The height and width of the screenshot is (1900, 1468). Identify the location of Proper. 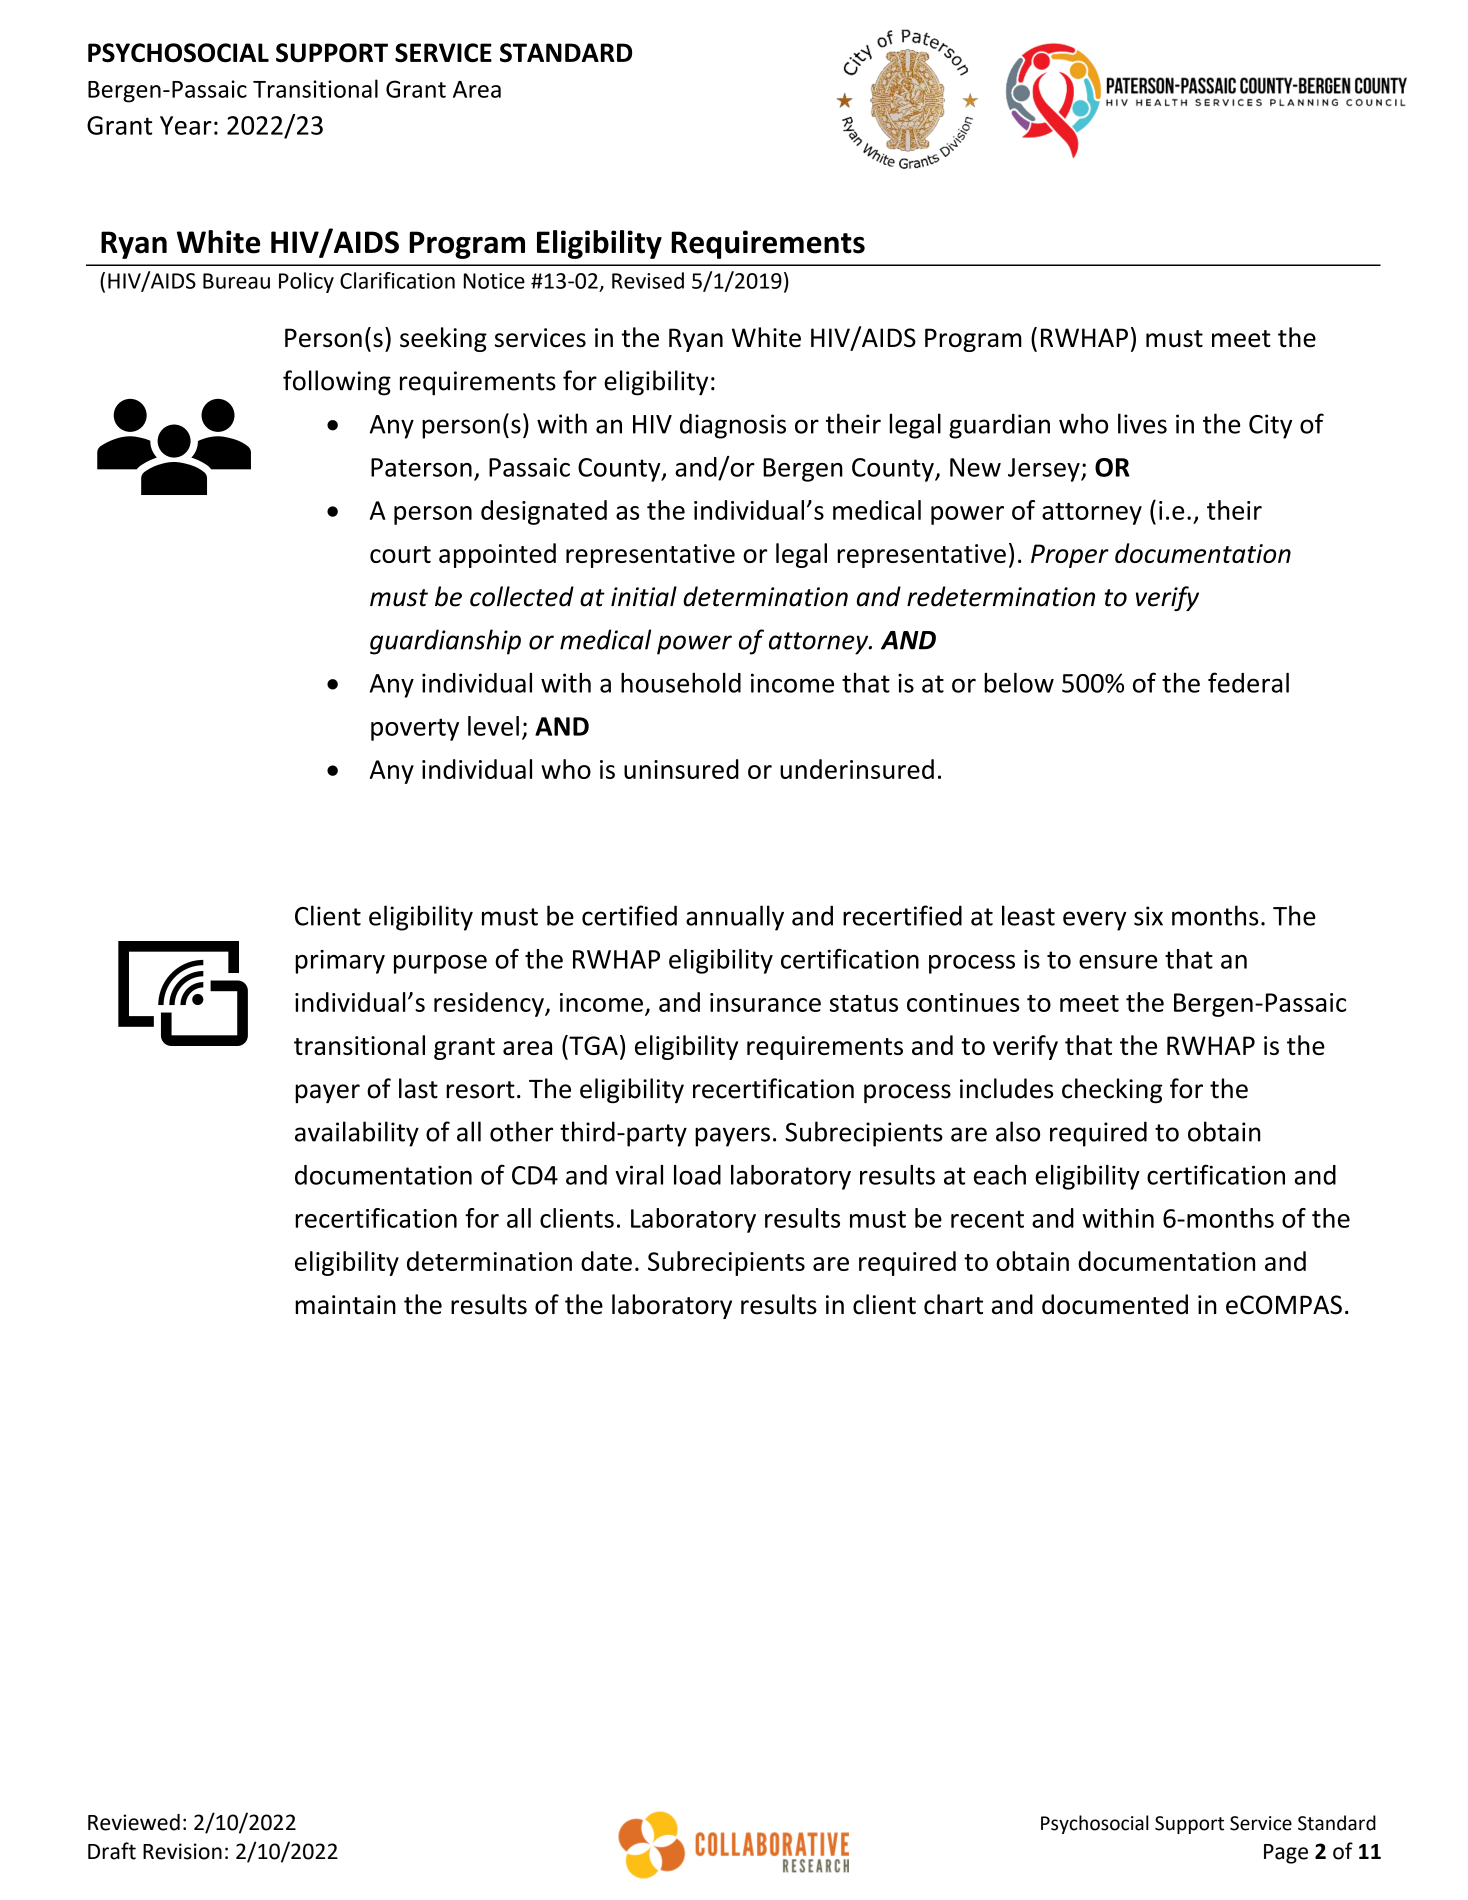
(1070, 556).
